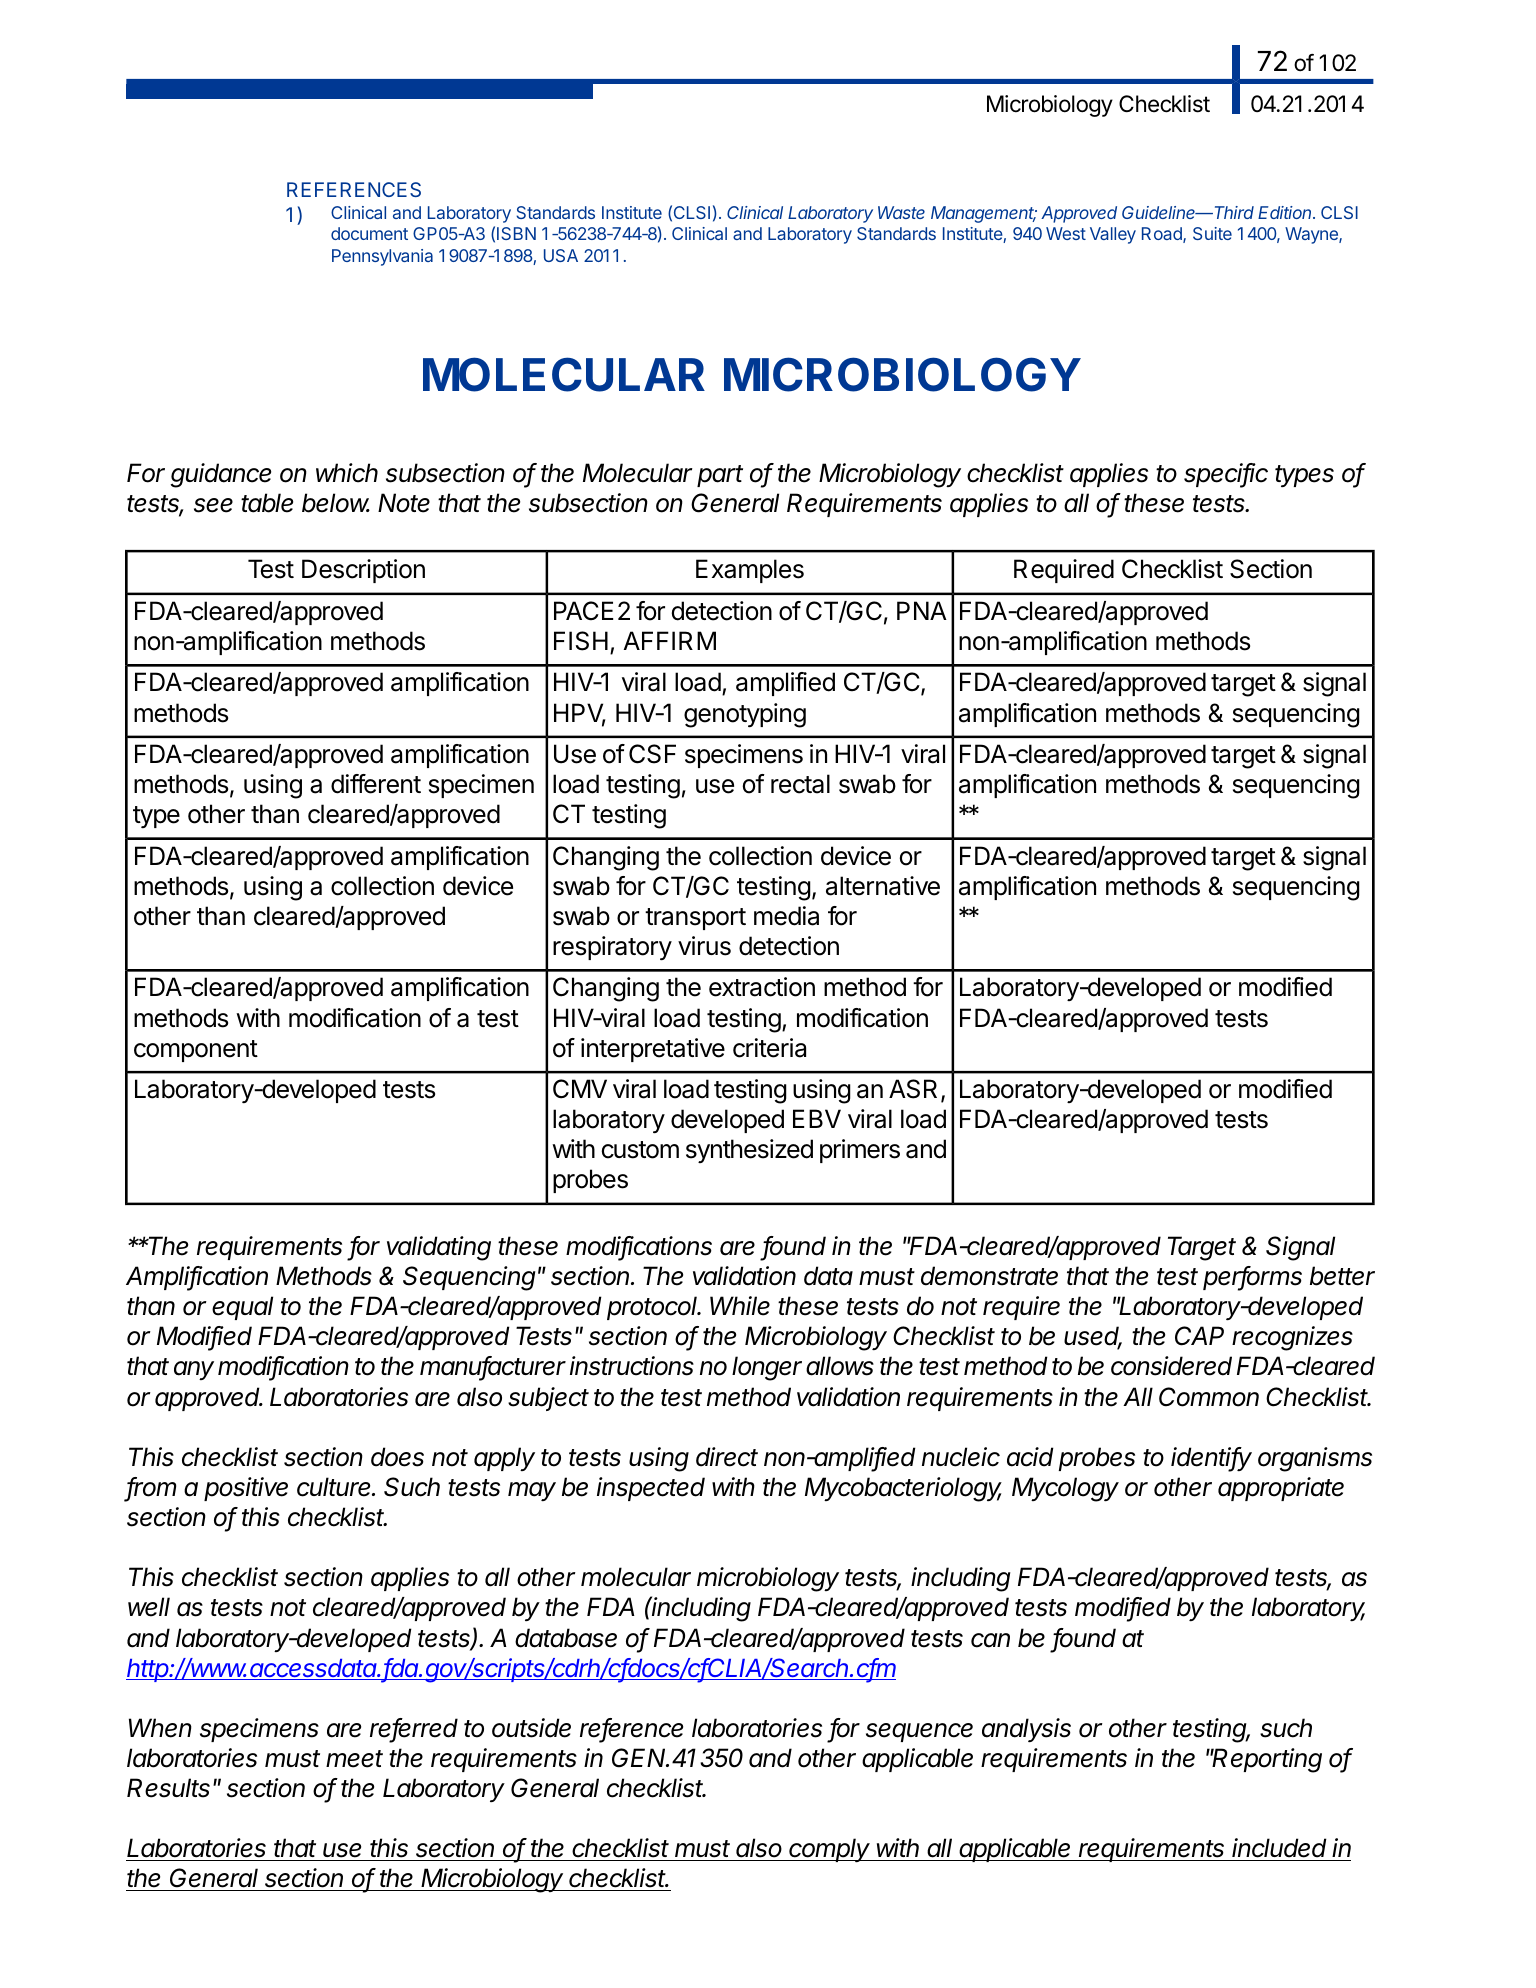 The image size is (1536, 1988). I want to click on meet, so click(354, 1759).
